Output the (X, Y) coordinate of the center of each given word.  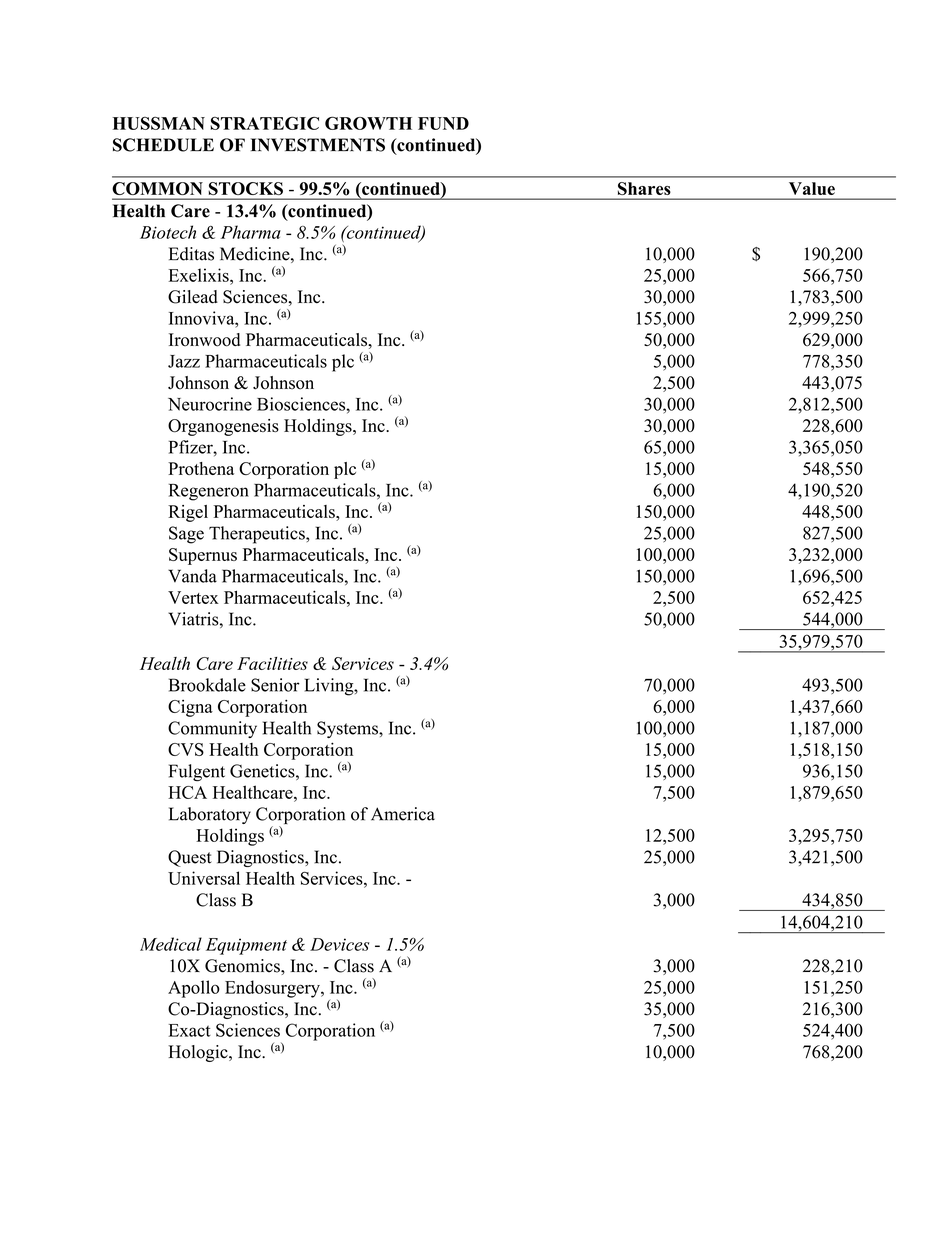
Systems (348, 729)
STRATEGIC (264, 123)
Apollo (194, 989)
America (403, 814)
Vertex (193, 597)
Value (812, 188)
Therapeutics (258, 535)
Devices (339, 944)
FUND (443, 123)
